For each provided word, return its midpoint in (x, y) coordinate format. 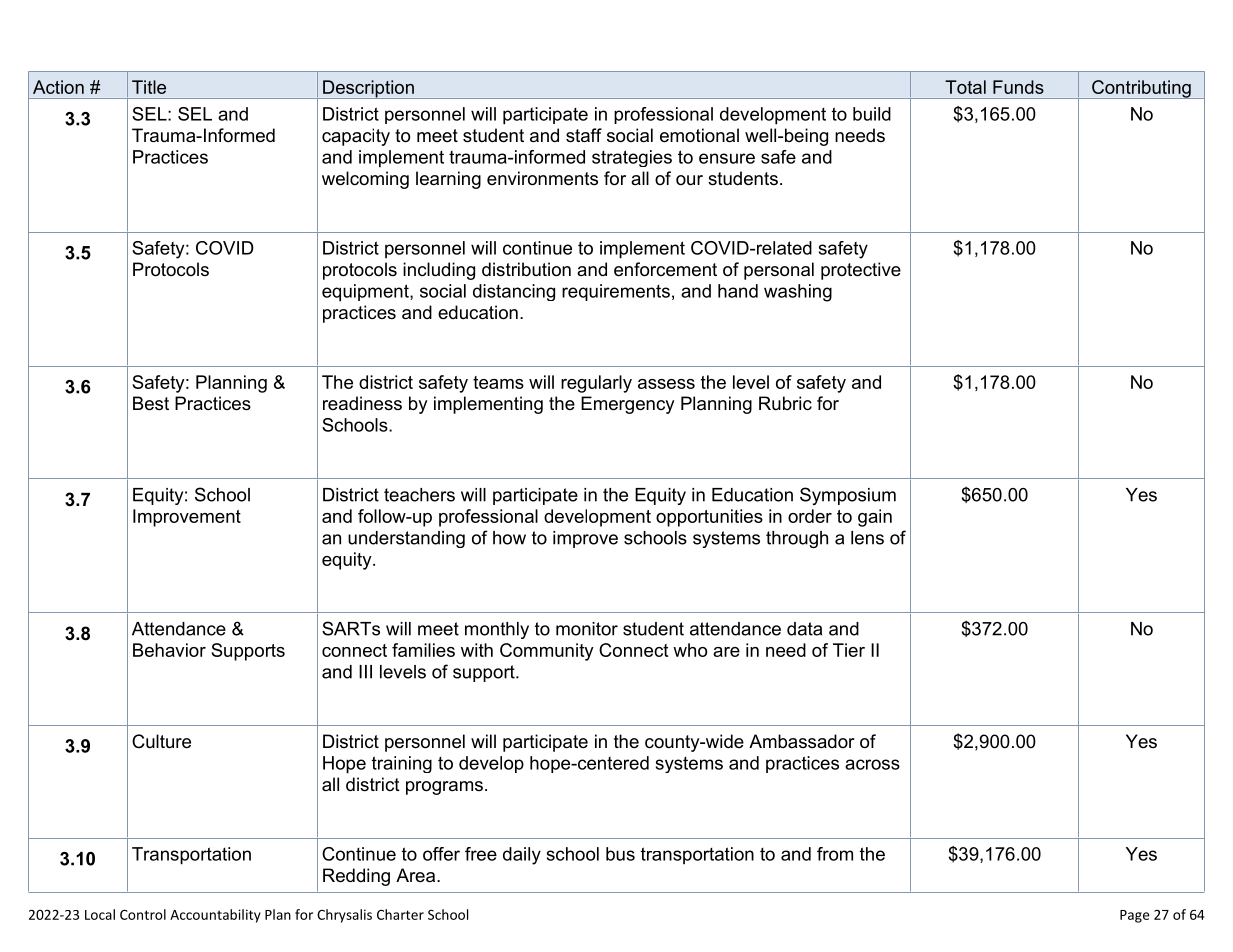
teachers (419, 495)
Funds (1018, 87)
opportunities (709, 518)
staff (584, 135)
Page (1135, 916)
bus (620, 854)
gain (875, 518)
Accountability (215, 916)
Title (149, 87)
